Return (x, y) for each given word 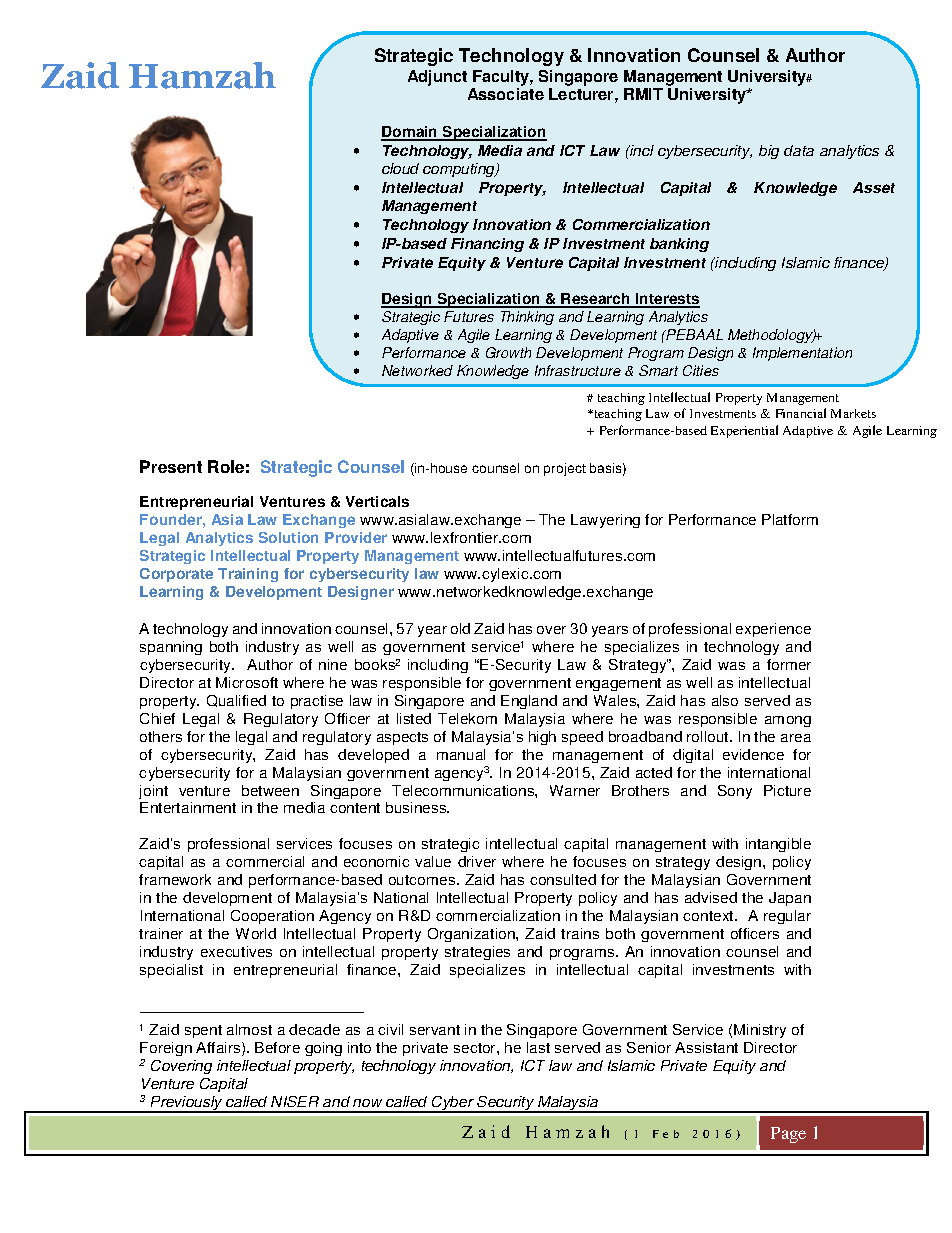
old (460, 628)
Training (248, 575)
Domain (410, 133)
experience (773, 630)
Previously (187, 1104)
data (799, 150)
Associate (506, 94)
